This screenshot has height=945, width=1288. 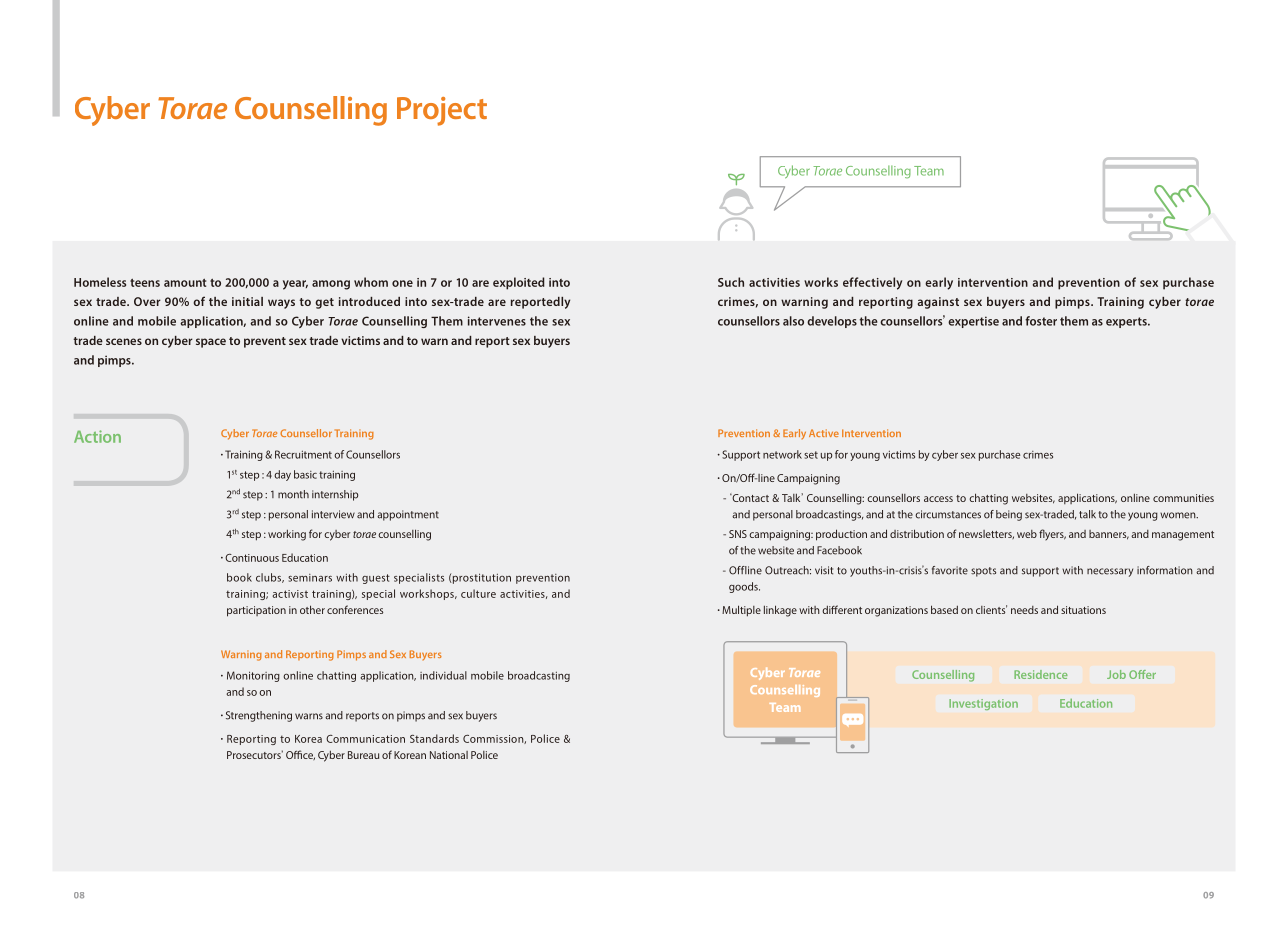 What do you see at coordinates (938, 303) in the screenshot?
I see `against` at bounding box center [938, 303].
